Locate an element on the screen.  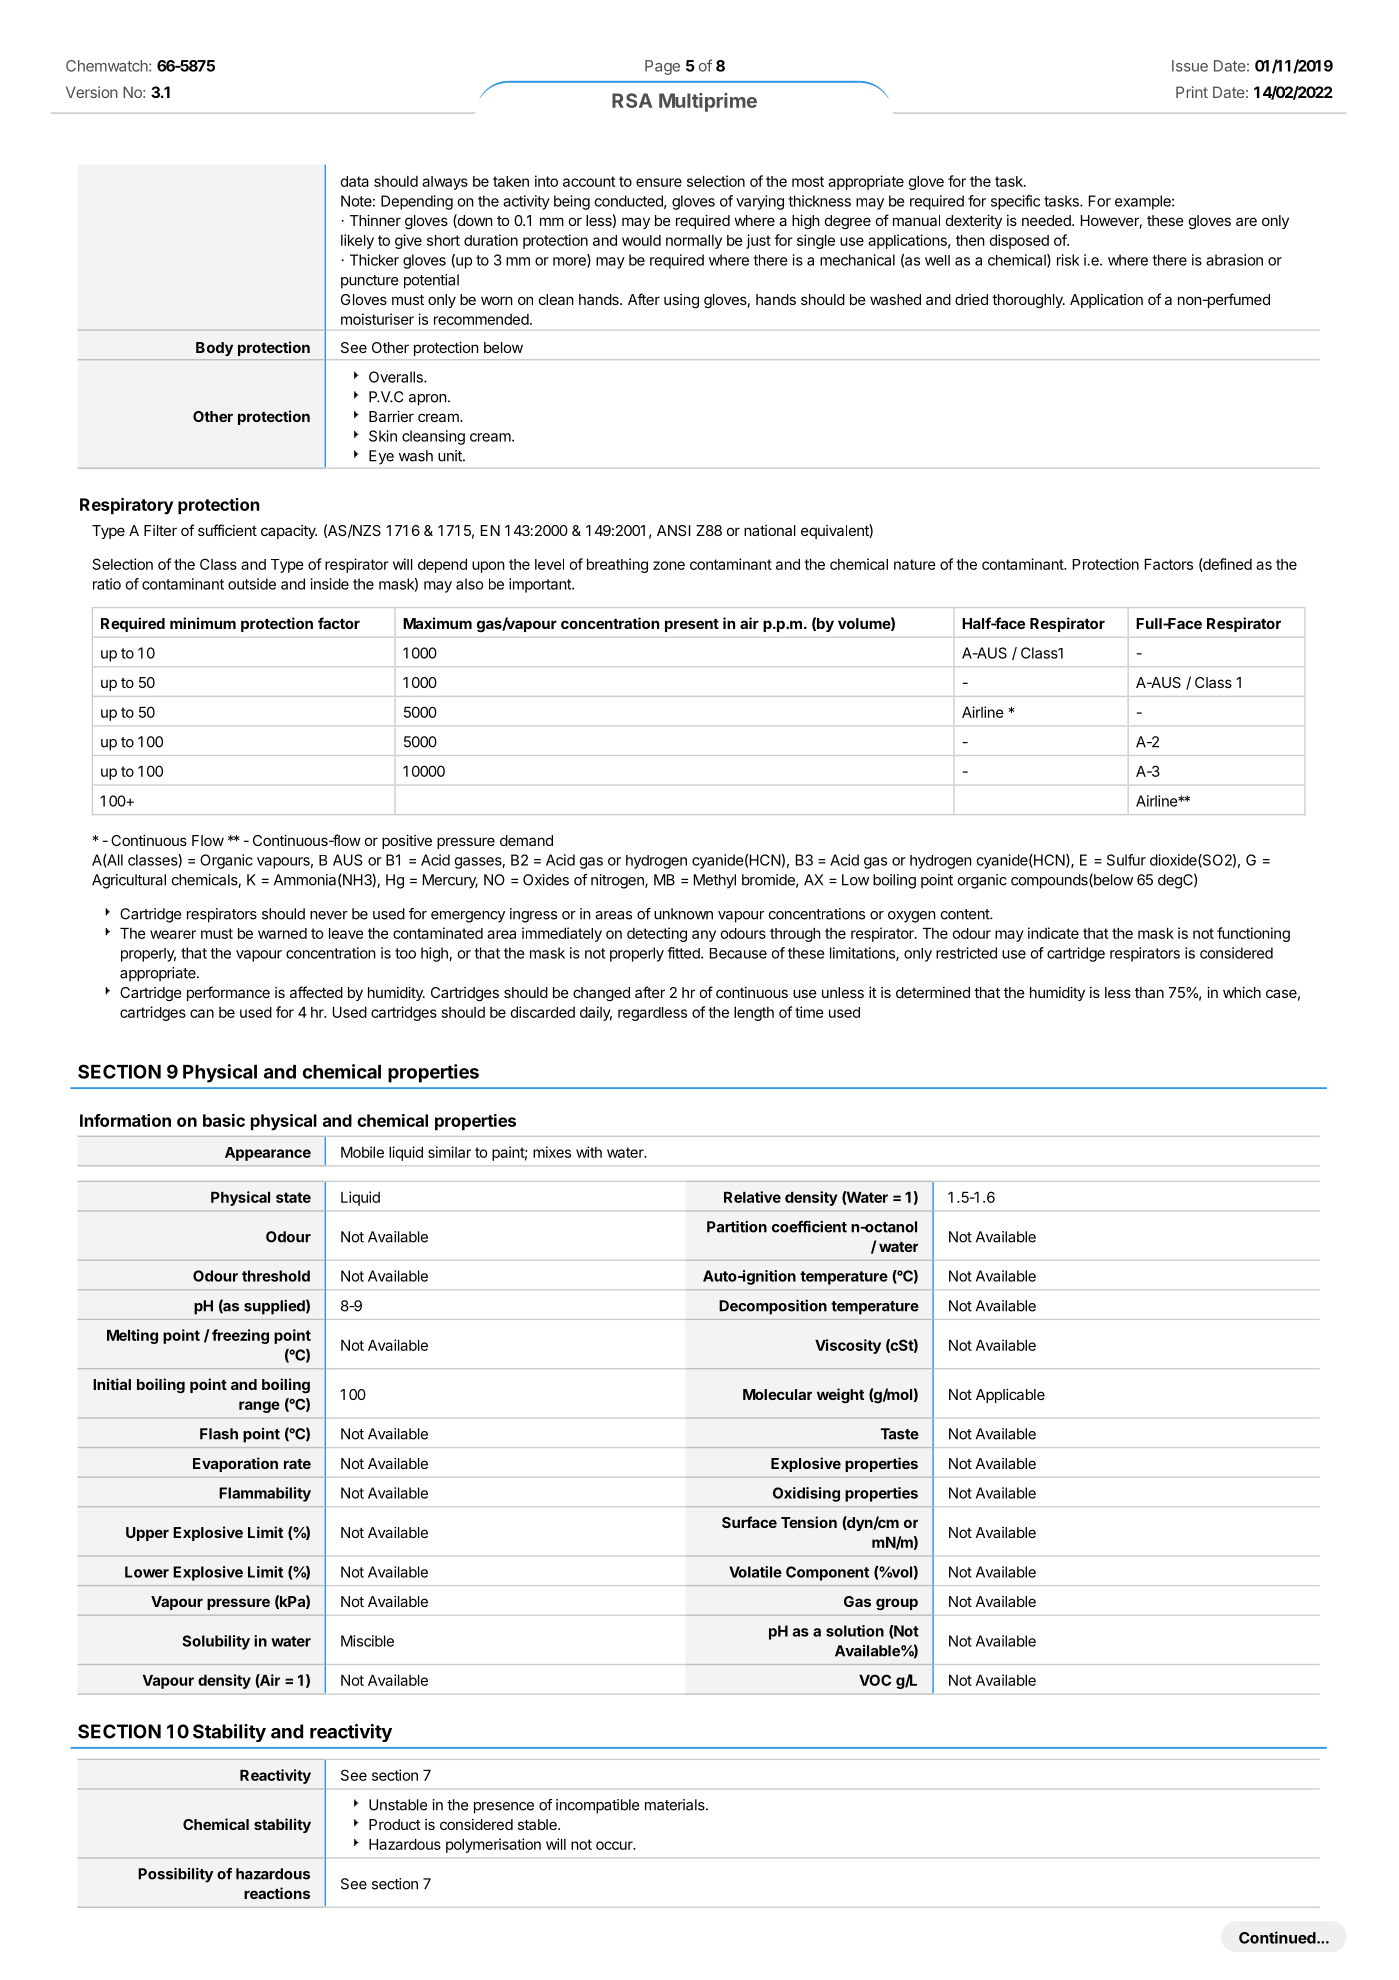
Flammability is located at coordinates (265, 1494).
